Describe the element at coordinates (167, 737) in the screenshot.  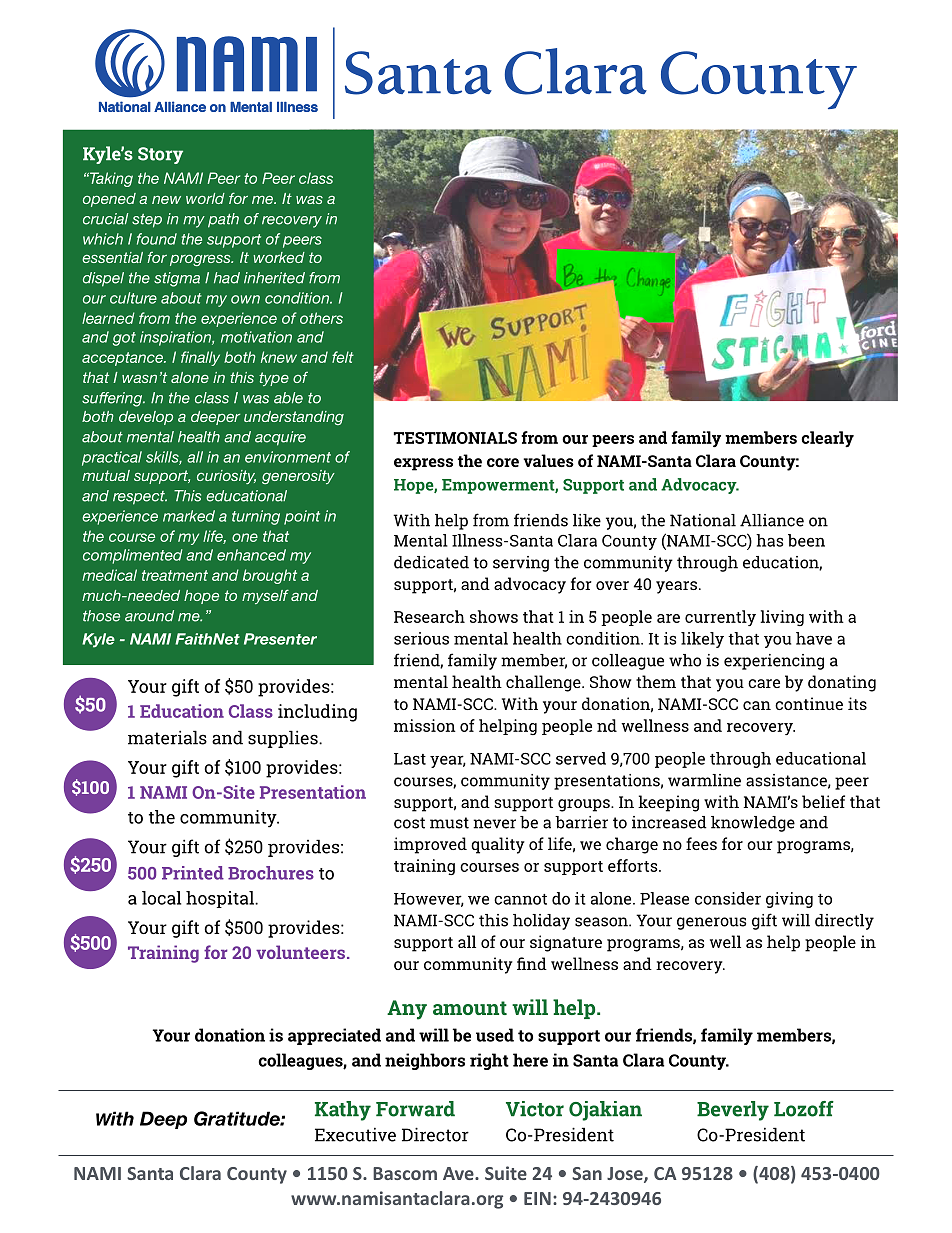
I see `materials` at that location.
